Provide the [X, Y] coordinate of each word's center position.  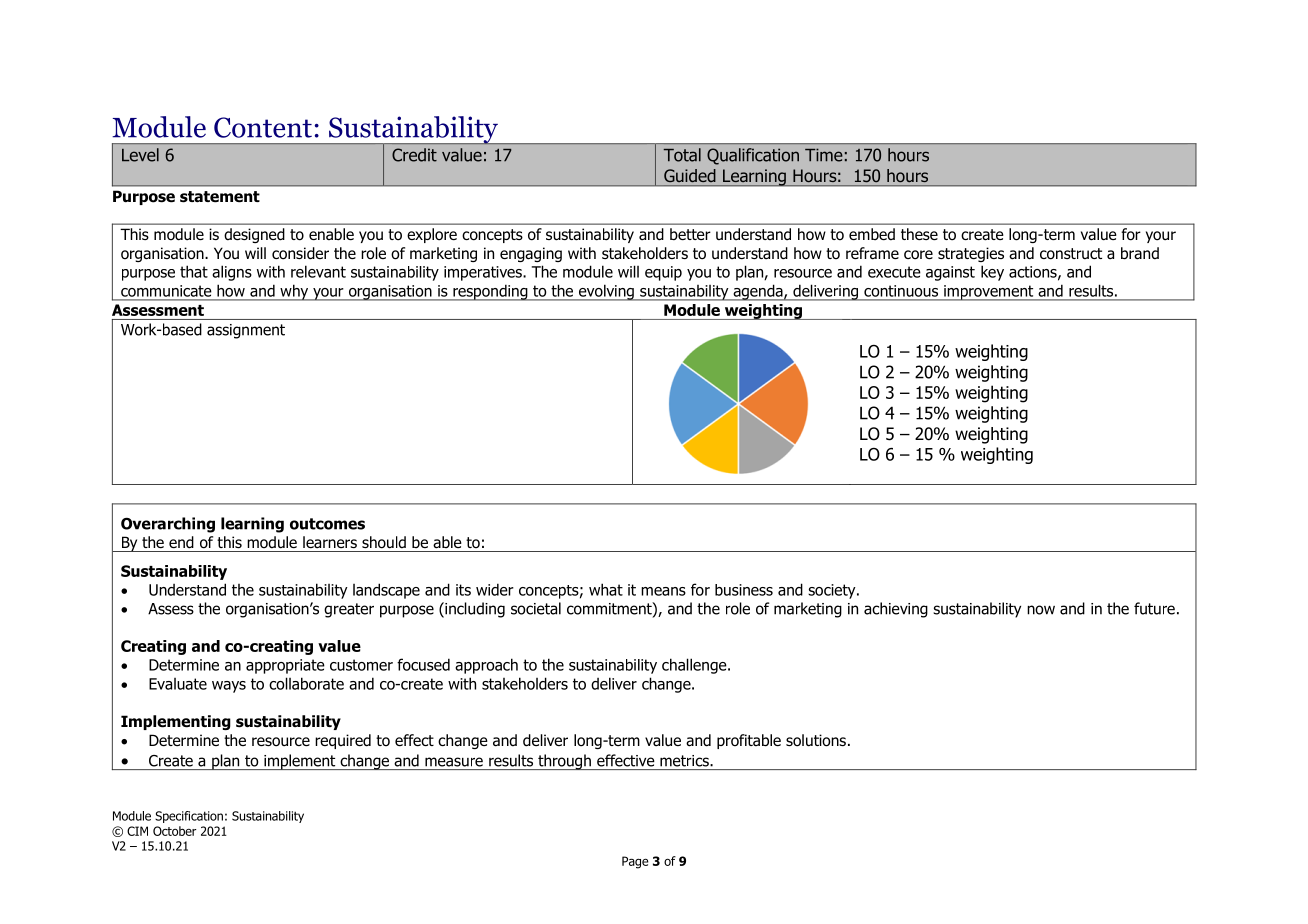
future [1154, 608]
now [1041, 610]
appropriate [285, 666]
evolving [606, 292]
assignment [246, 331]
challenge [695, 666]
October [174, 831]
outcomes [327, 524]
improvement [989, 293]
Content [263, 127]
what [606, 589]
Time [824, 155]
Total [682, 155]
